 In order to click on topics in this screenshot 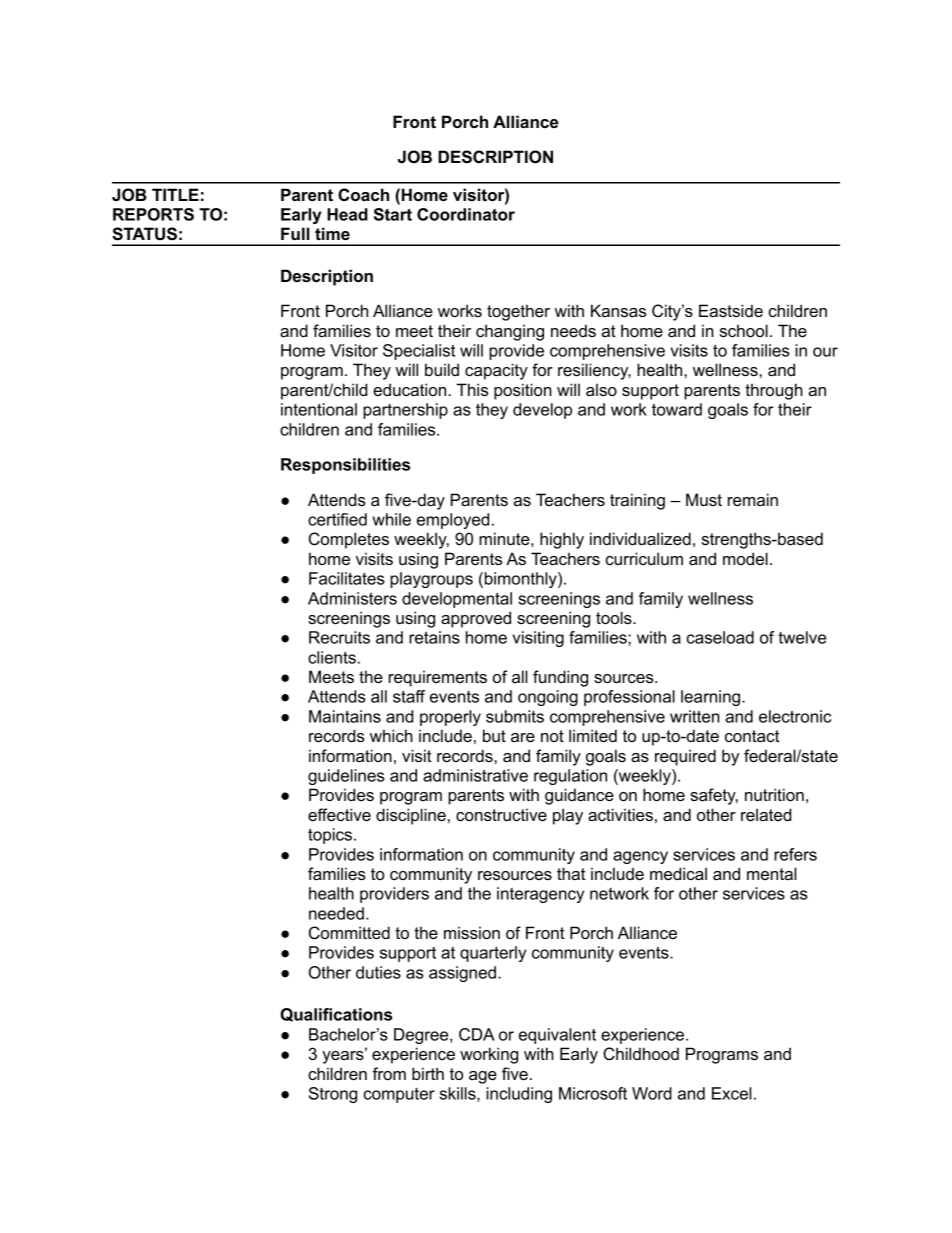, I will do `click(330, 836)`.
